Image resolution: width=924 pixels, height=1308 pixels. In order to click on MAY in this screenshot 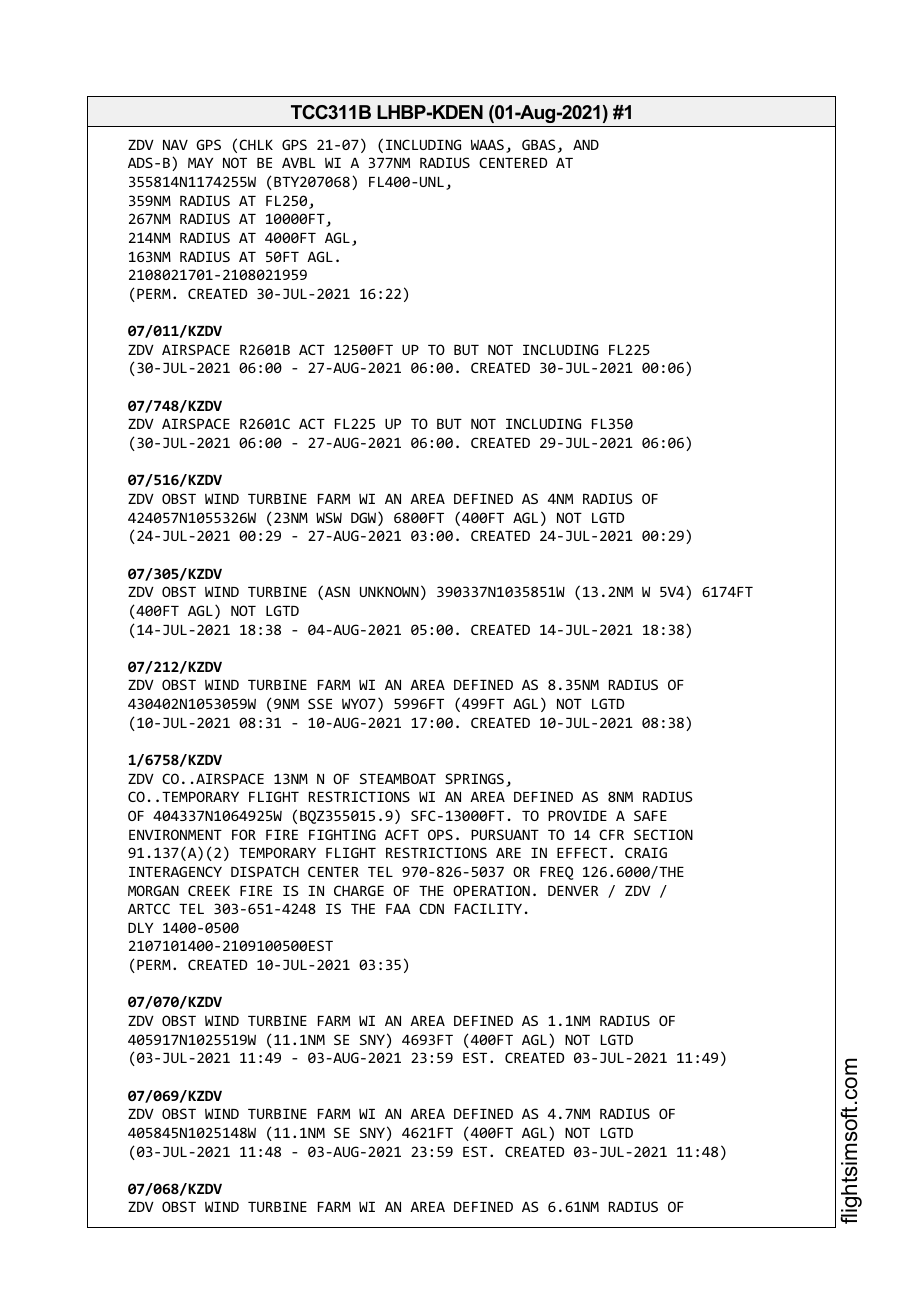, I will do `click(200, 163)`.
